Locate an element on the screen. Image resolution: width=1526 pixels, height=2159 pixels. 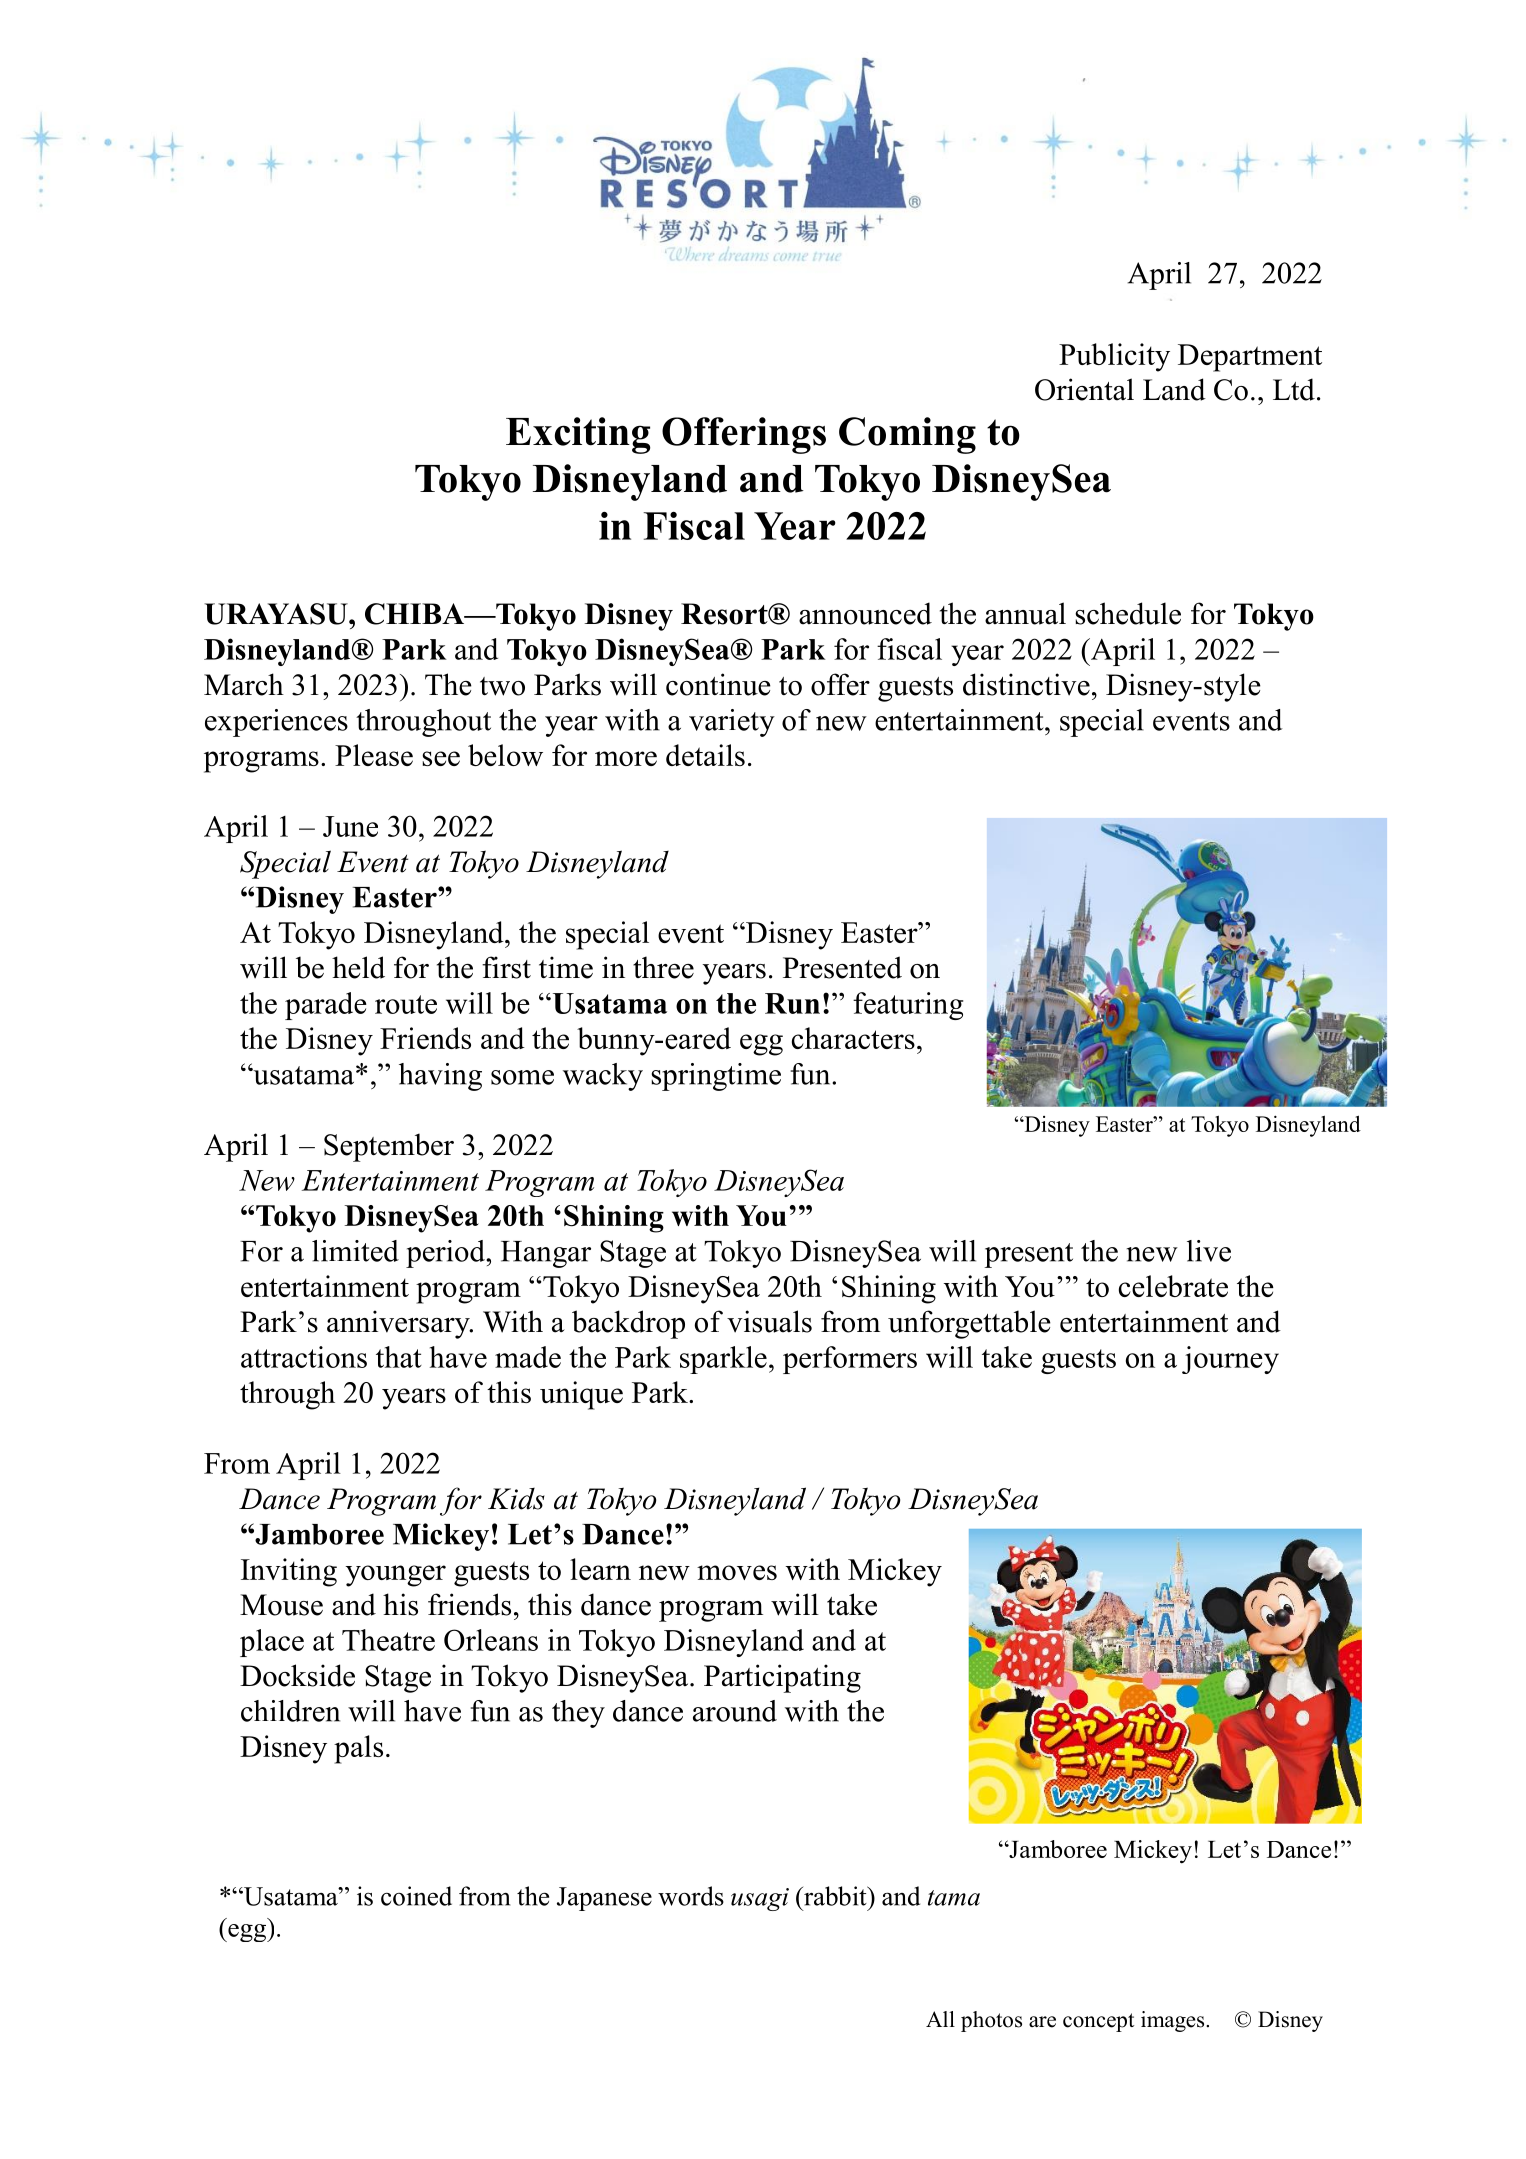
June is located at coordinates (350, 826).
